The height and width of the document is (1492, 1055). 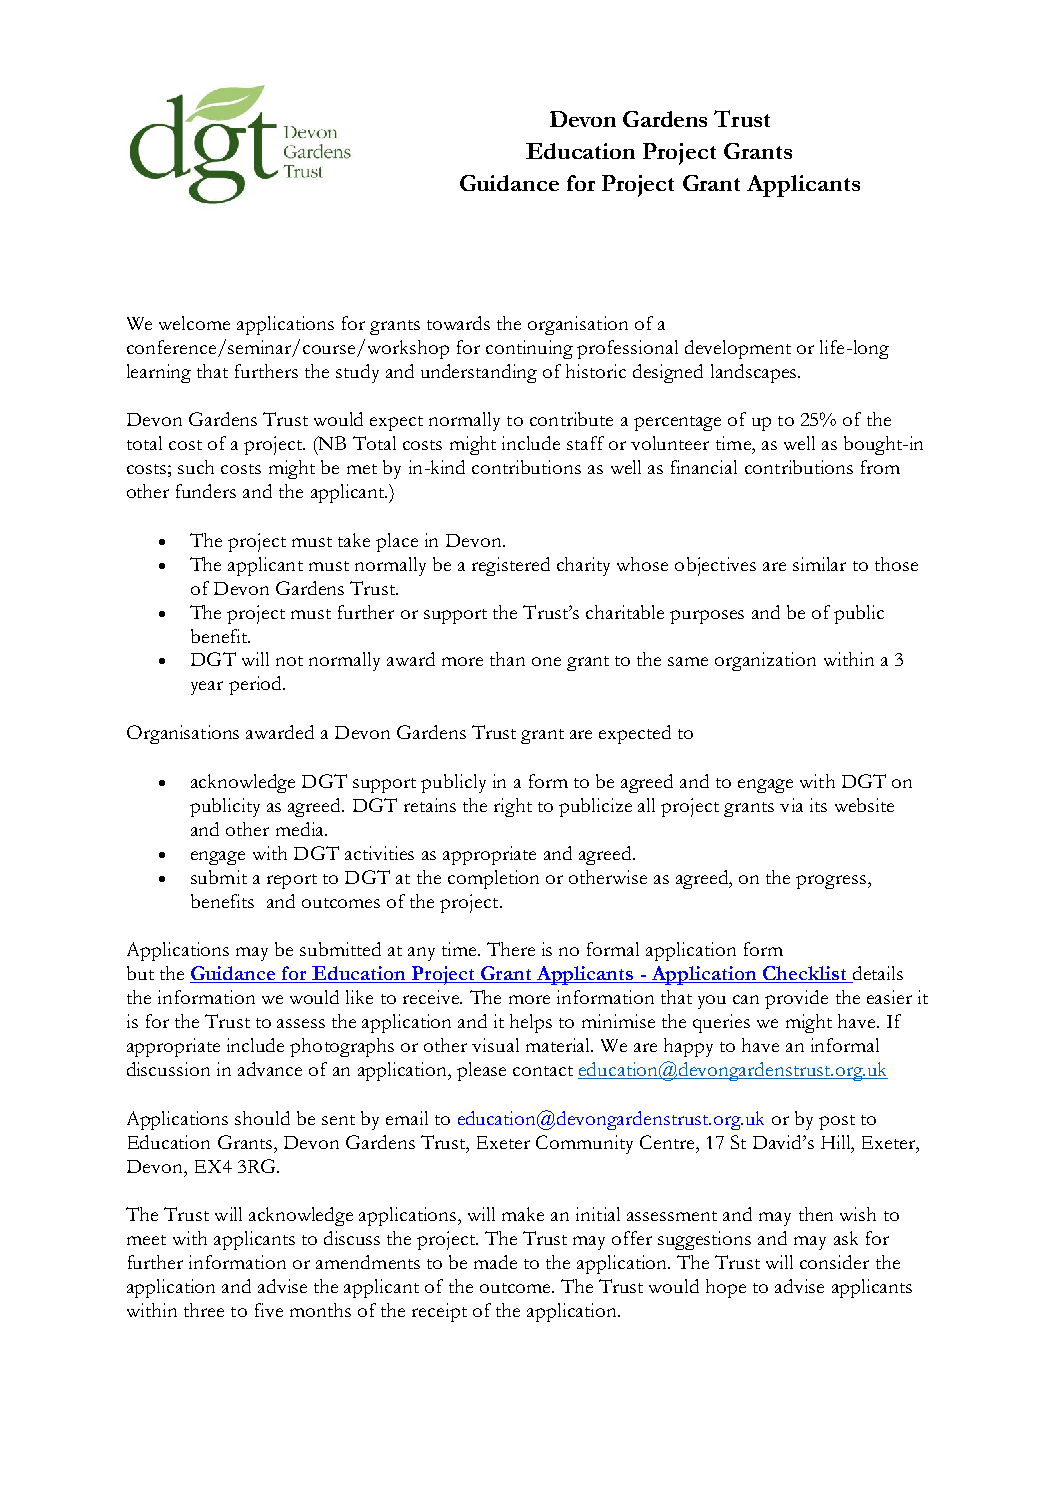 What do you see at coordinates (529, 349) in the document?
I see `continuing` at bounding box center [529, 349].
